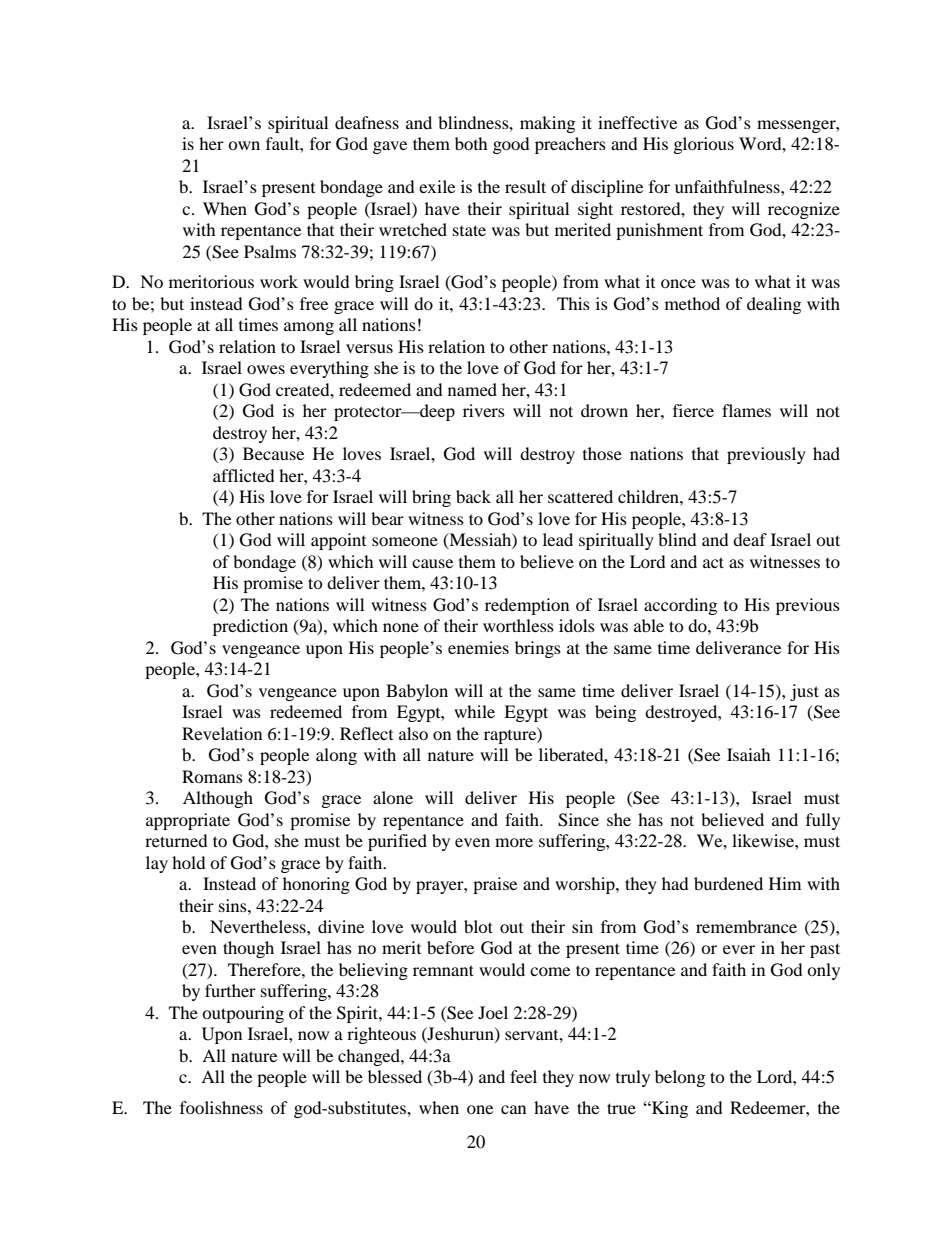 The image size is (952, 1233). What do you see at coordinates (221, 1107) in the image?
I see `foolishness` at bounding box center [221, 1107].
